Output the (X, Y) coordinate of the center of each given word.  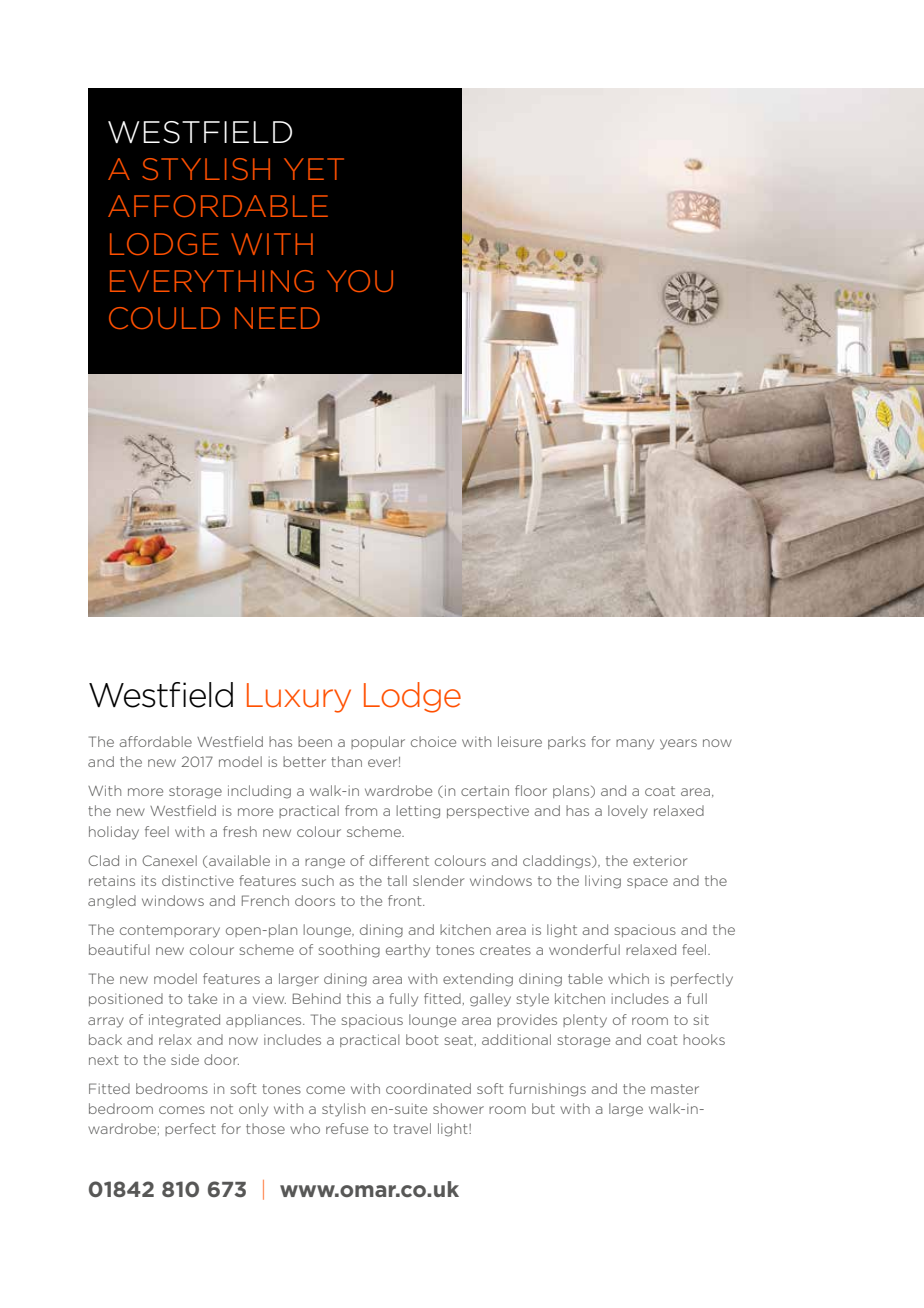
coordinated (428, 1088)
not (222, 1109)
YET (314, 169)
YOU (360, 281)
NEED (277, 318)
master (675, 1089)
